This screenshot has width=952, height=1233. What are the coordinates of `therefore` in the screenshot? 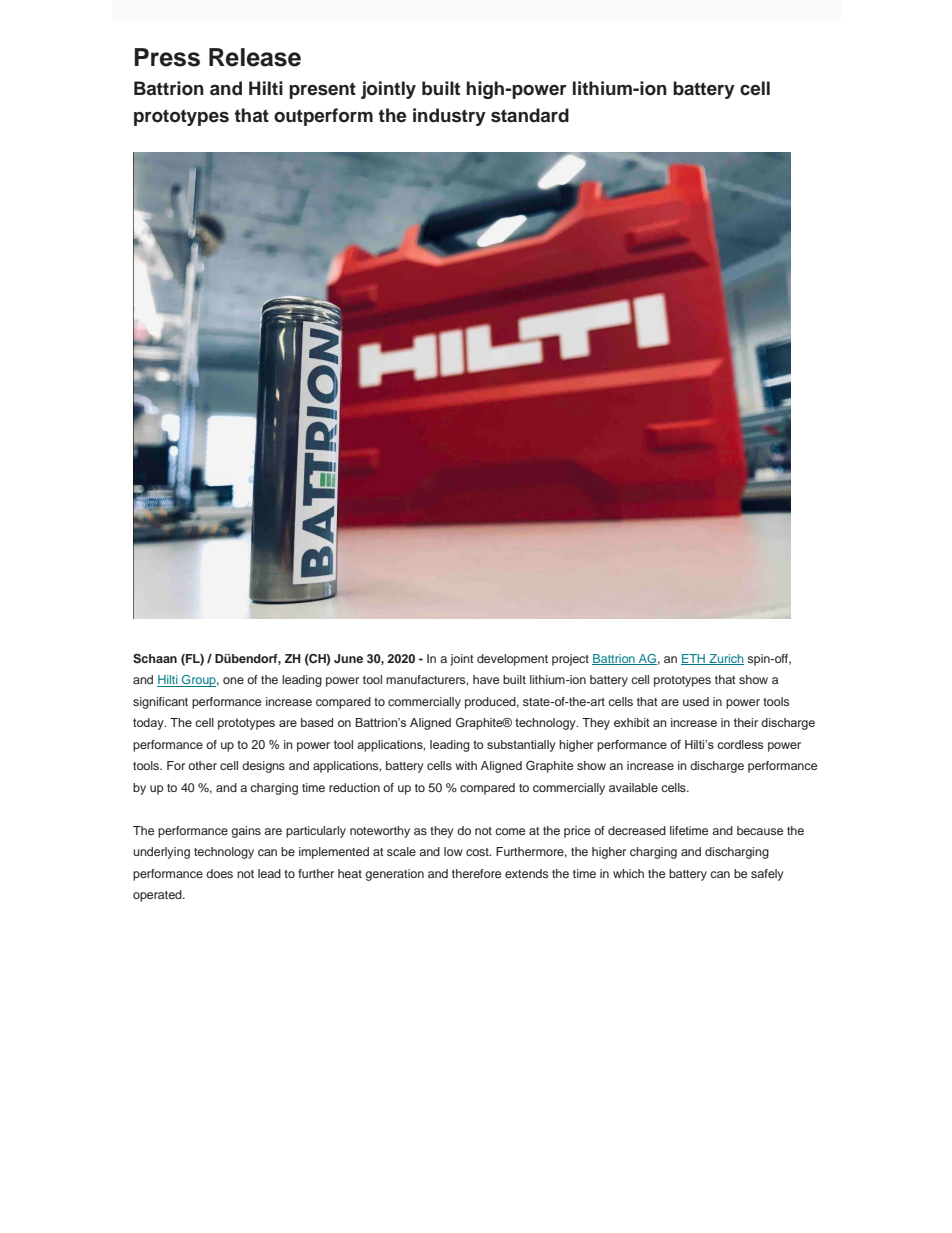 It's located at (476, 873).
